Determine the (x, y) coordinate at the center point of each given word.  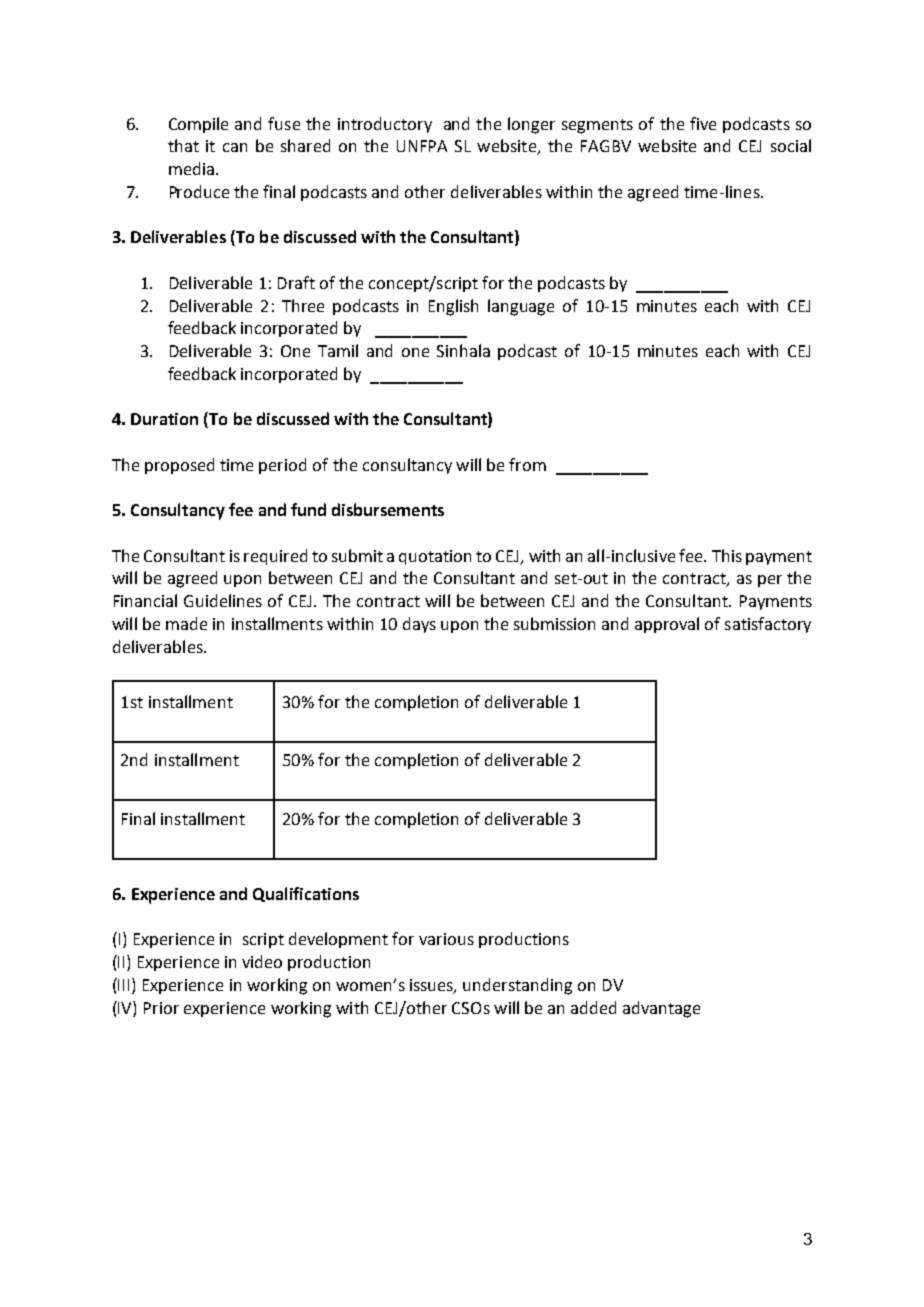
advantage (661, 1009)
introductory (385, 125)
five (703, 123)
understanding (517, 986)
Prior (161, 1008)
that (183, 145)
